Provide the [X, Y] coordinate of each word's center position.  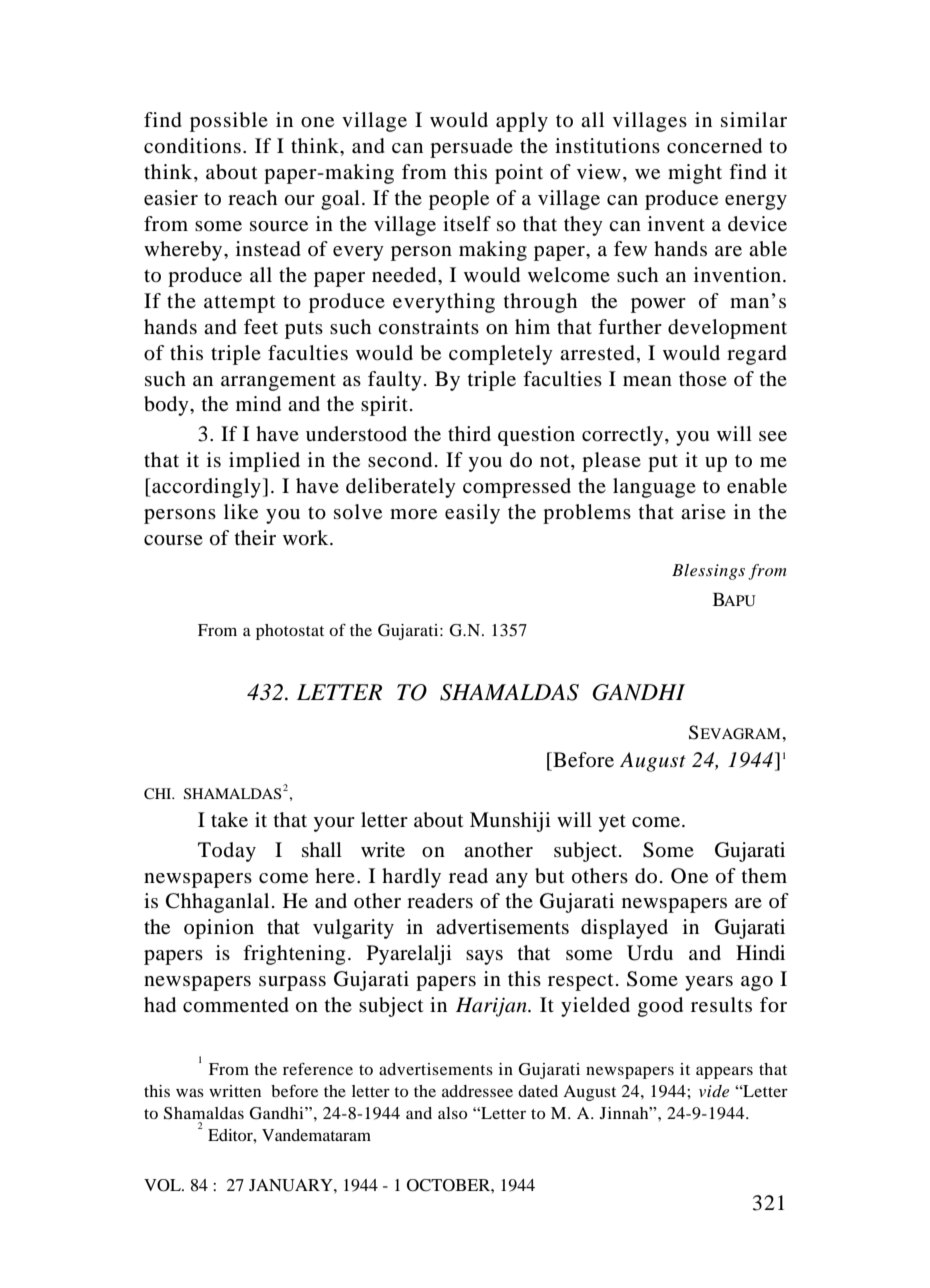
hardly [411, 878]
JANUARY [292, 1185]
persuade [471, 148]
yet [612, 823]
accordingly [205, 488]
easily [472, 514]
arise [703, 511]
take [229, 820]
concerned [714, 146]
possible [229, 122]
